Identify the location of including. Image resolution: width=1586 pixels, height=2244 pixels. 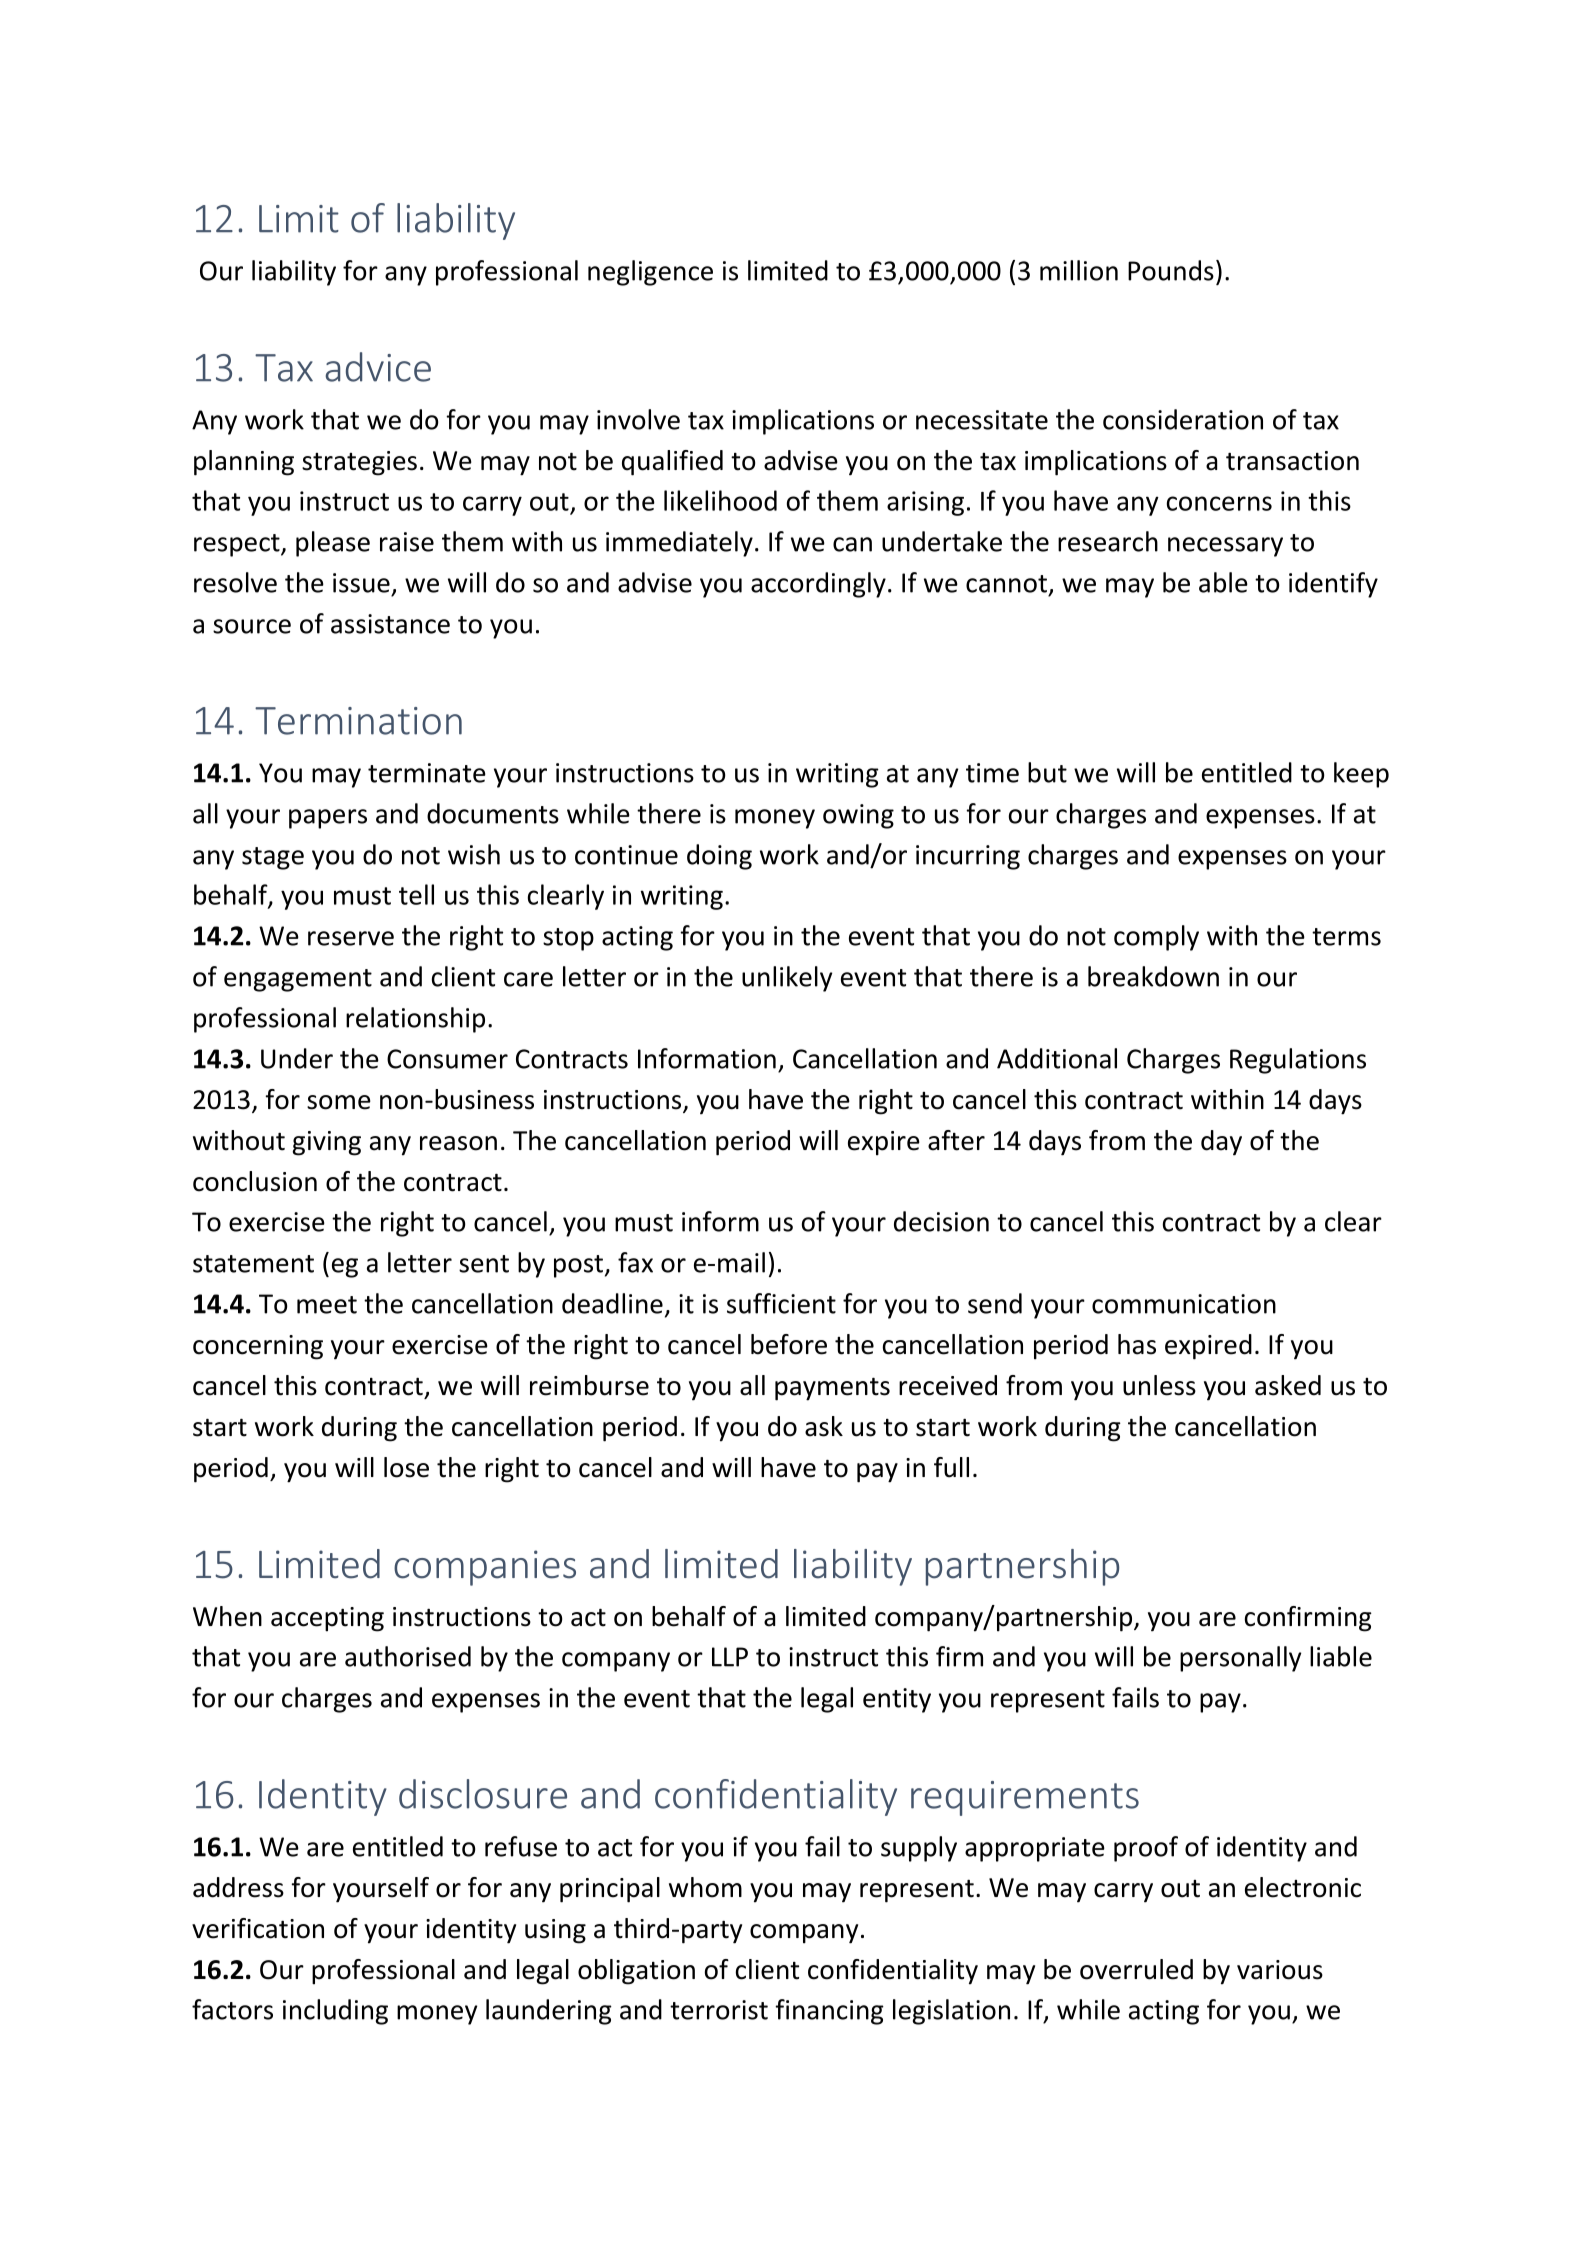
(335, 2012).
